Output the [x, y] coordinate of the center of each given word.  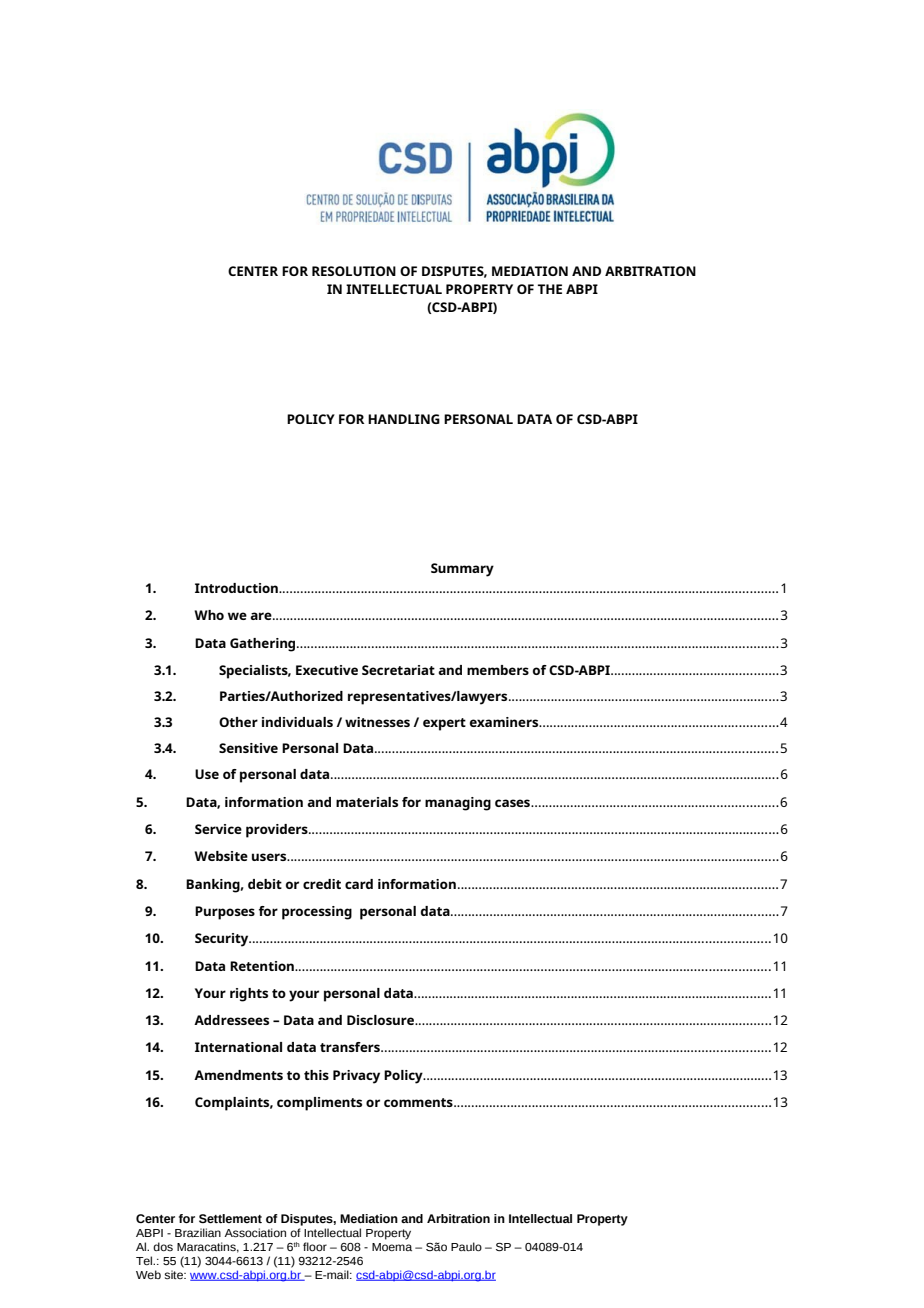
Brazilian [198, 1232]
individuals [297, 722]
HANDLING [404, 419]
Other [238, 722]
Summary [462, 570]
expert [444, 724]
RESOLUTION [354, 271]
